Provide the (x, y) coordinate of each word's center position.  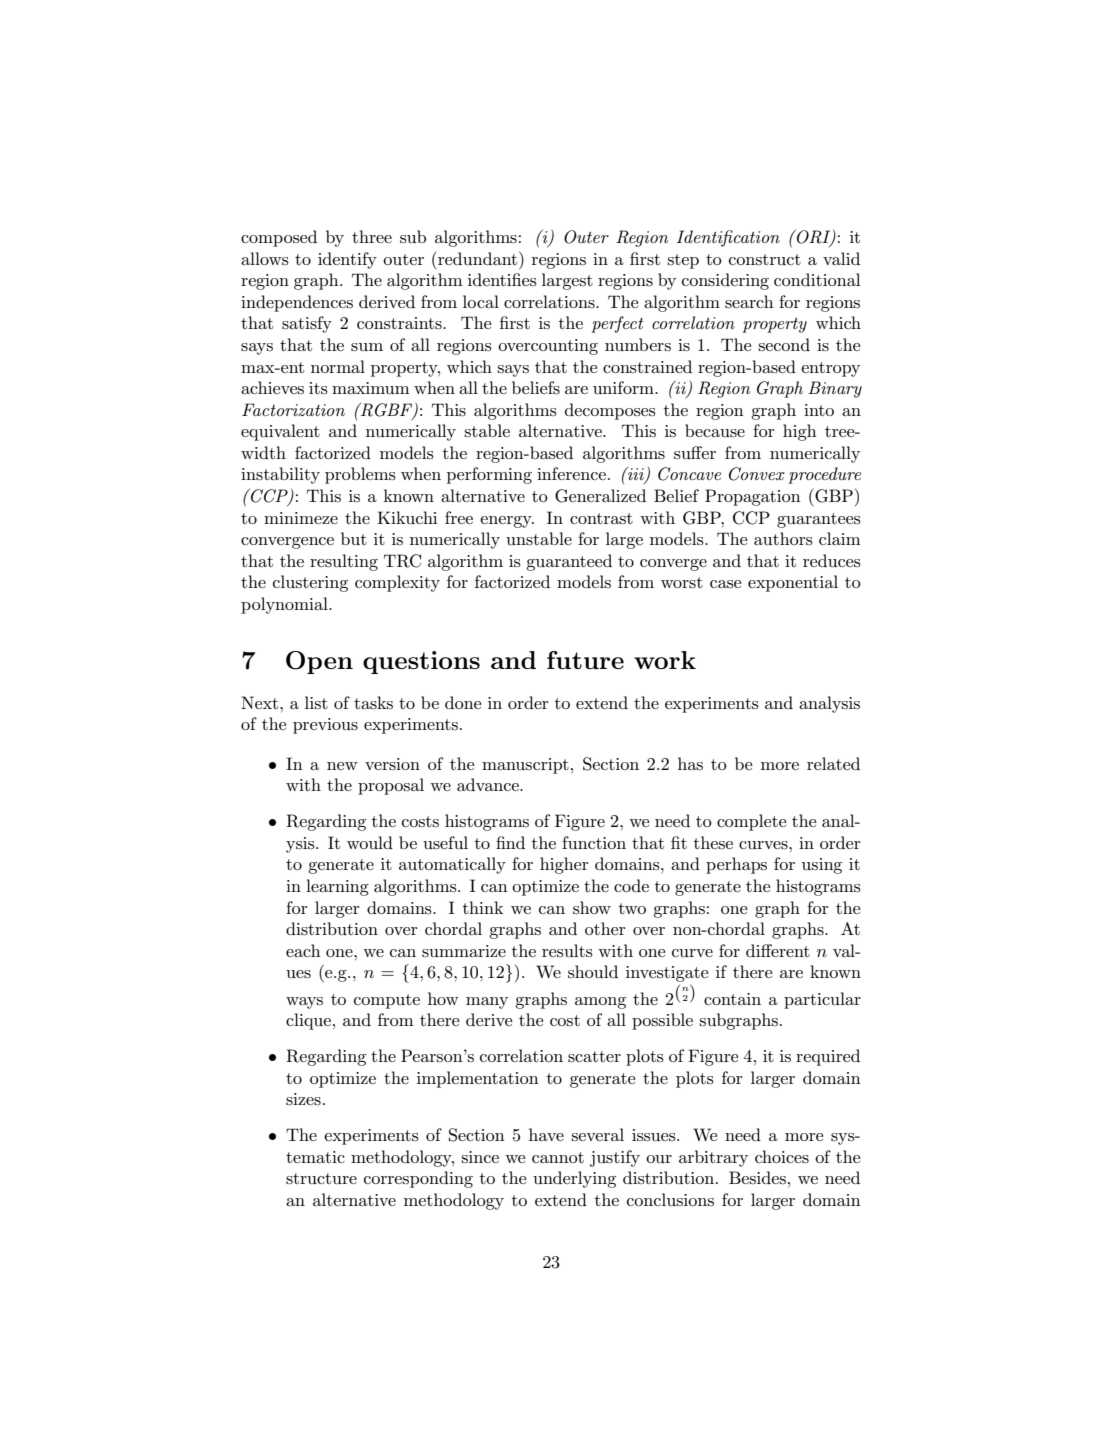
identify (347, 260)
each (303, 950)
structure (321, 1179)
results (567, 951)
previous (325, 726)
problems (360, 475)
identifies (502, 280)
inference (571, 473)
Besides (757, 1177)
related (833, 763)
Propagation (753, 497)
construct (765, 259)
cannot (558, 1157)
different (778, 950)
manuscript (525, 766)
